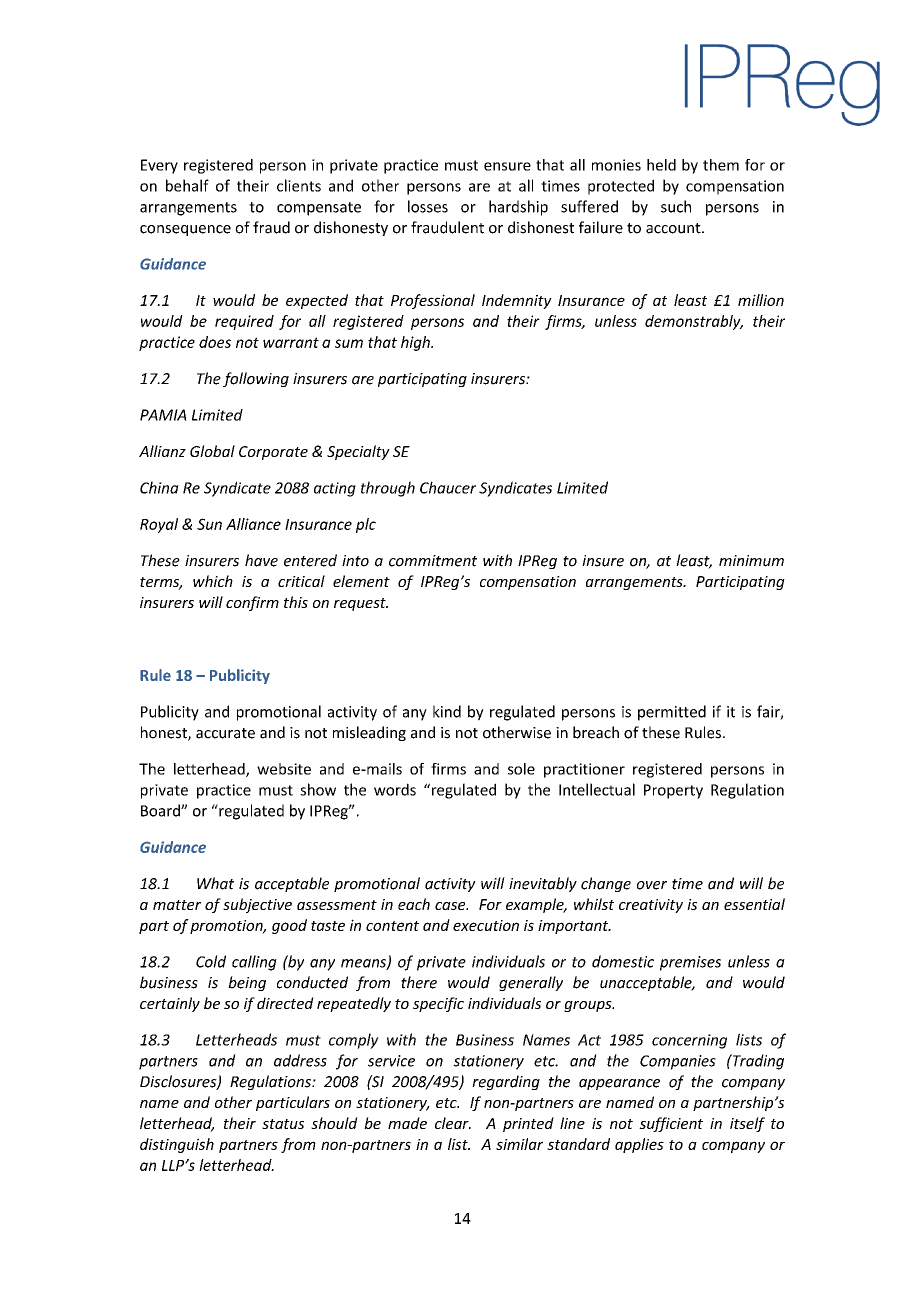 Image resolution: width=924 pixels, height=1309 pixels. What do you see at coordinates (187, 185) in the image?
I see `behalf` at bounding box center [187, 185].
